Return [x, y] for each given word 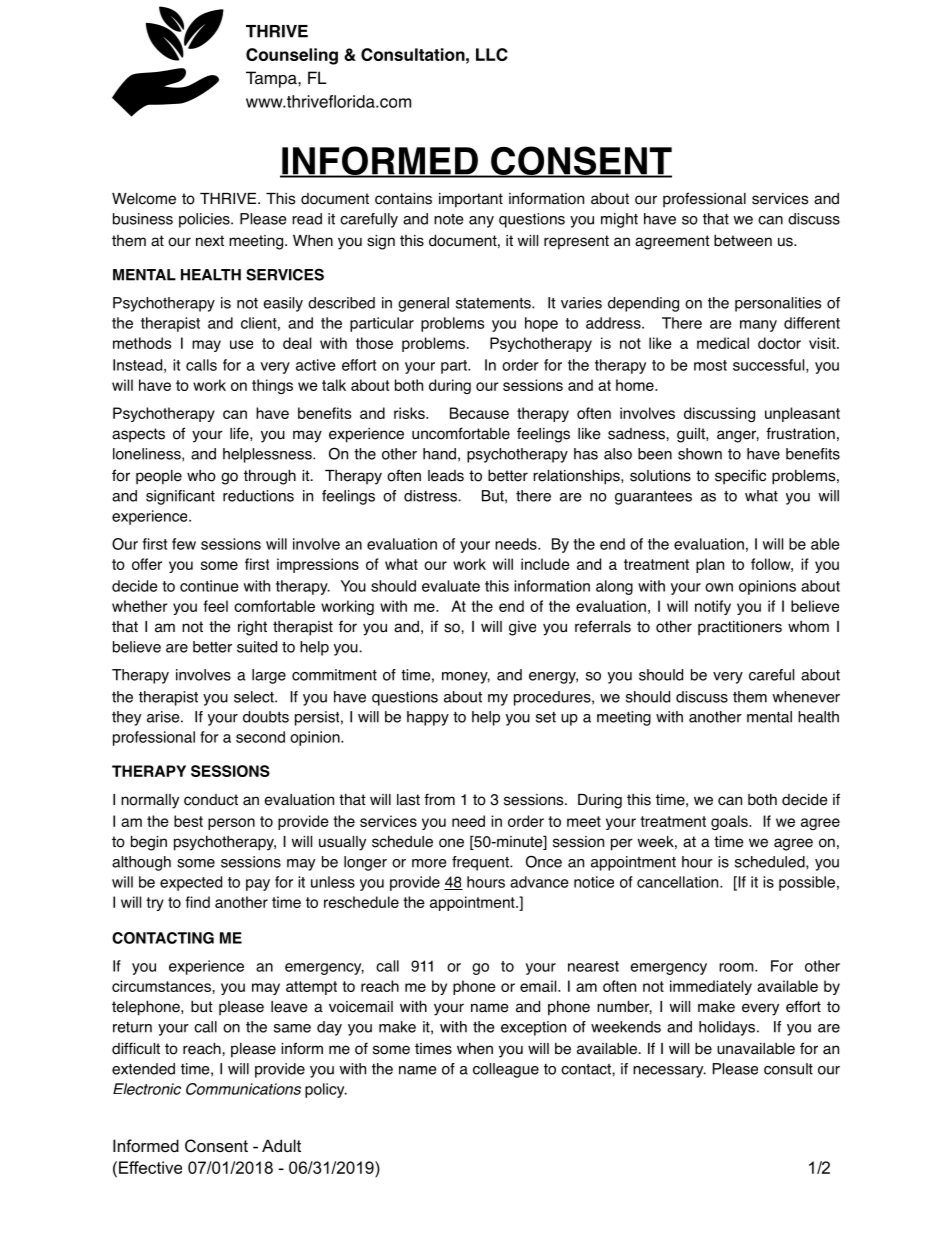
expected [191, 883]
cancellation [679, 882]
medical [723, 343]
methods [142, 343]
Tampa [272, 79]
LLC [492, 54]
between [743, 240]
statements [494, 303]
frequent [481, 863]
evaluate [451, 586]
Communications [243, 1089]
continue [209, 586]
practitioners [740, 628]
